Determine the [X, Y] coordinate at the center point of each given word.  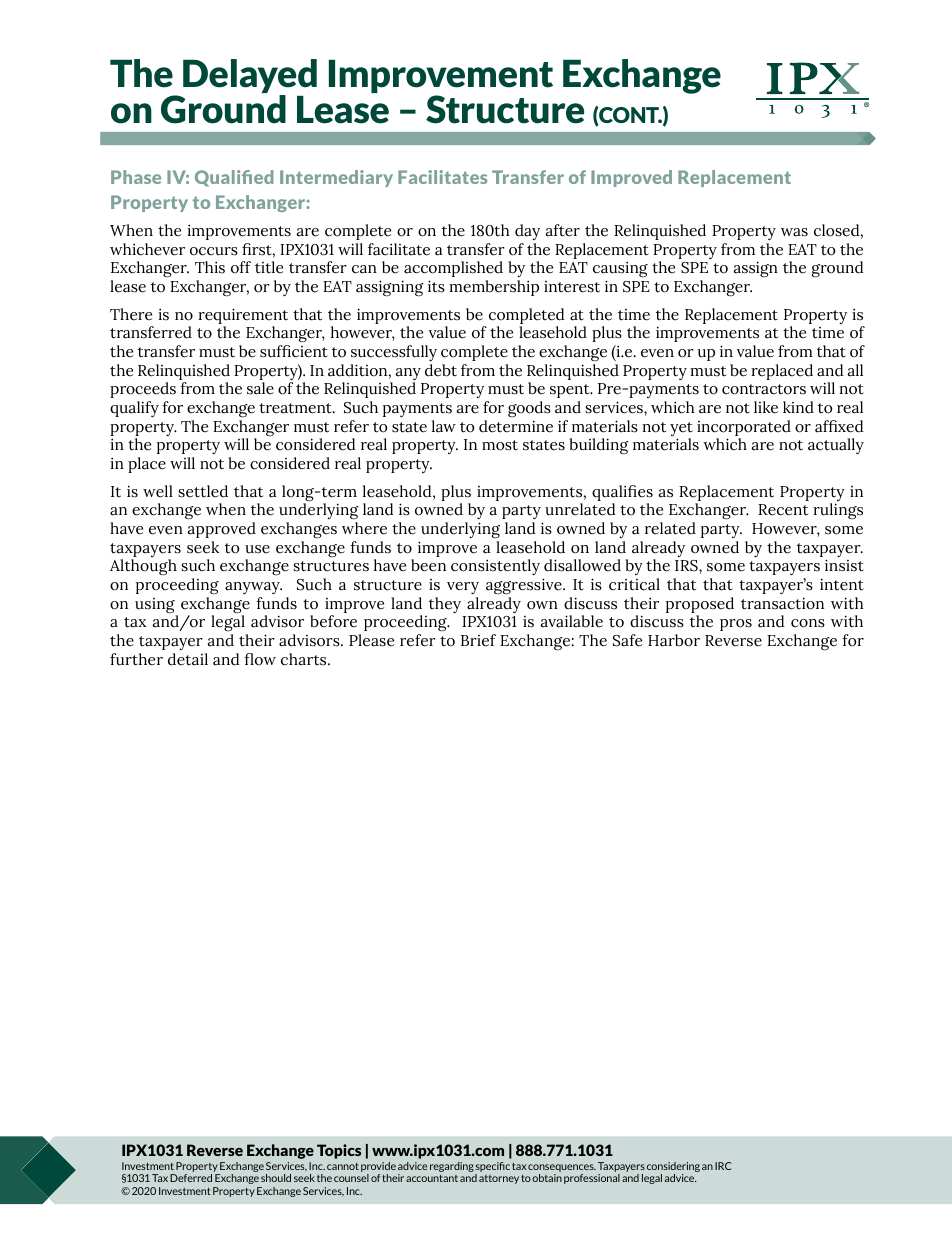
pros [736, 625]
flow [260, 659]
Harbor [674, 640]
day [527, 232]
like [766, 407]
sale [260, 388]
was [794, 232]
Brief [478, 640]
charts [305, 659]
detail [188, 659]
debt [441, 370]
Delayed [250, 77]
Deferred [191, 1178]
